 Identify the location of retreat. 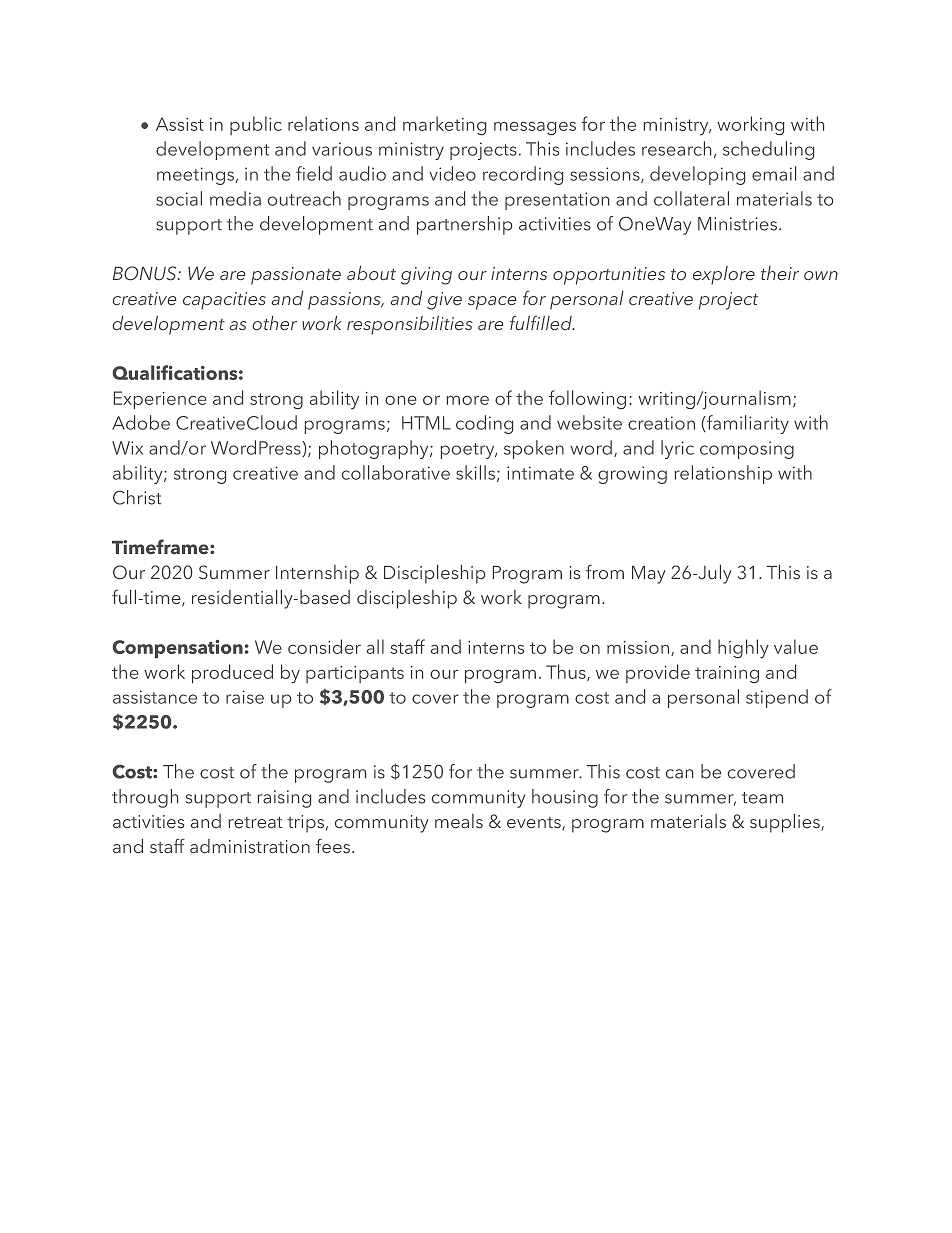
(255, 822).
